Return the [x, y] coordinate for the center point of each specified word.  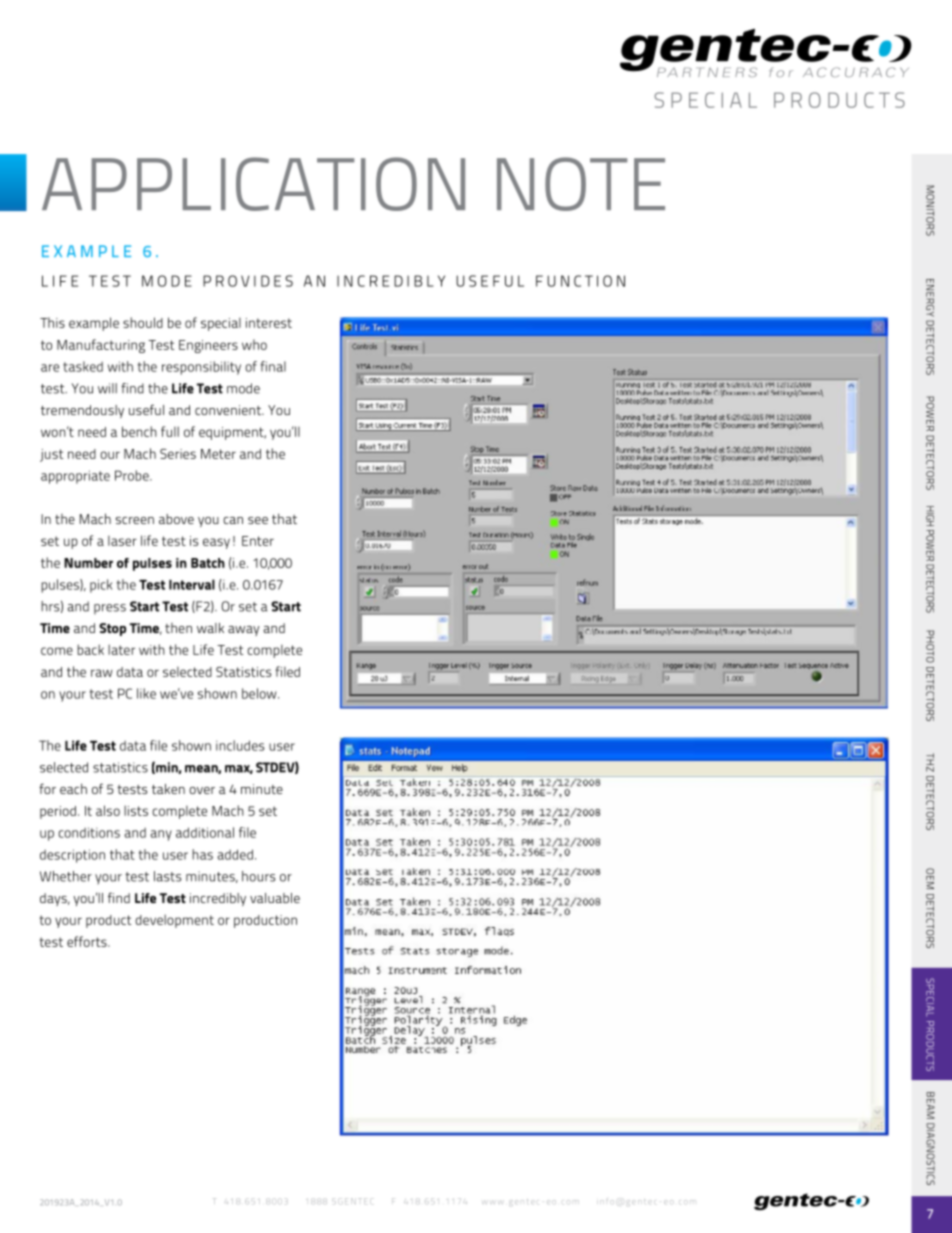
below [260, 693]
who [254, 344]
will [107, 388]
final [273, 366]
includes [240, 745]
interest [269, 323]
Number [88, 563]
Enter [258, 541]
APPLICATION [253, 184]
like [146, 693]
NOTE [581, 184]
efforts [88, 941]
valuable [275, 898]
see [258, 520]
